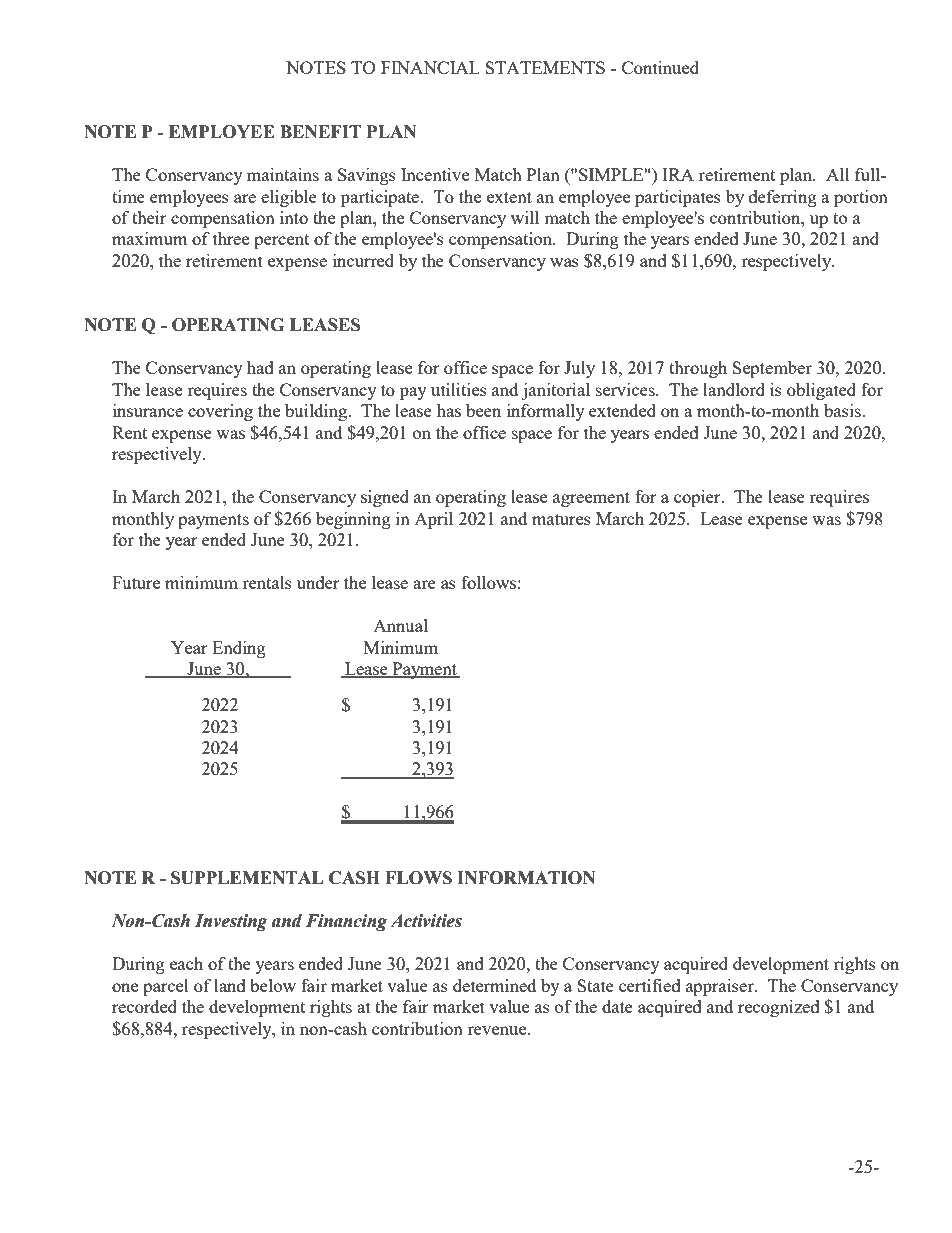 This screenshot has width=952, height=1233. I want to click on determined, so click(494, 985).
